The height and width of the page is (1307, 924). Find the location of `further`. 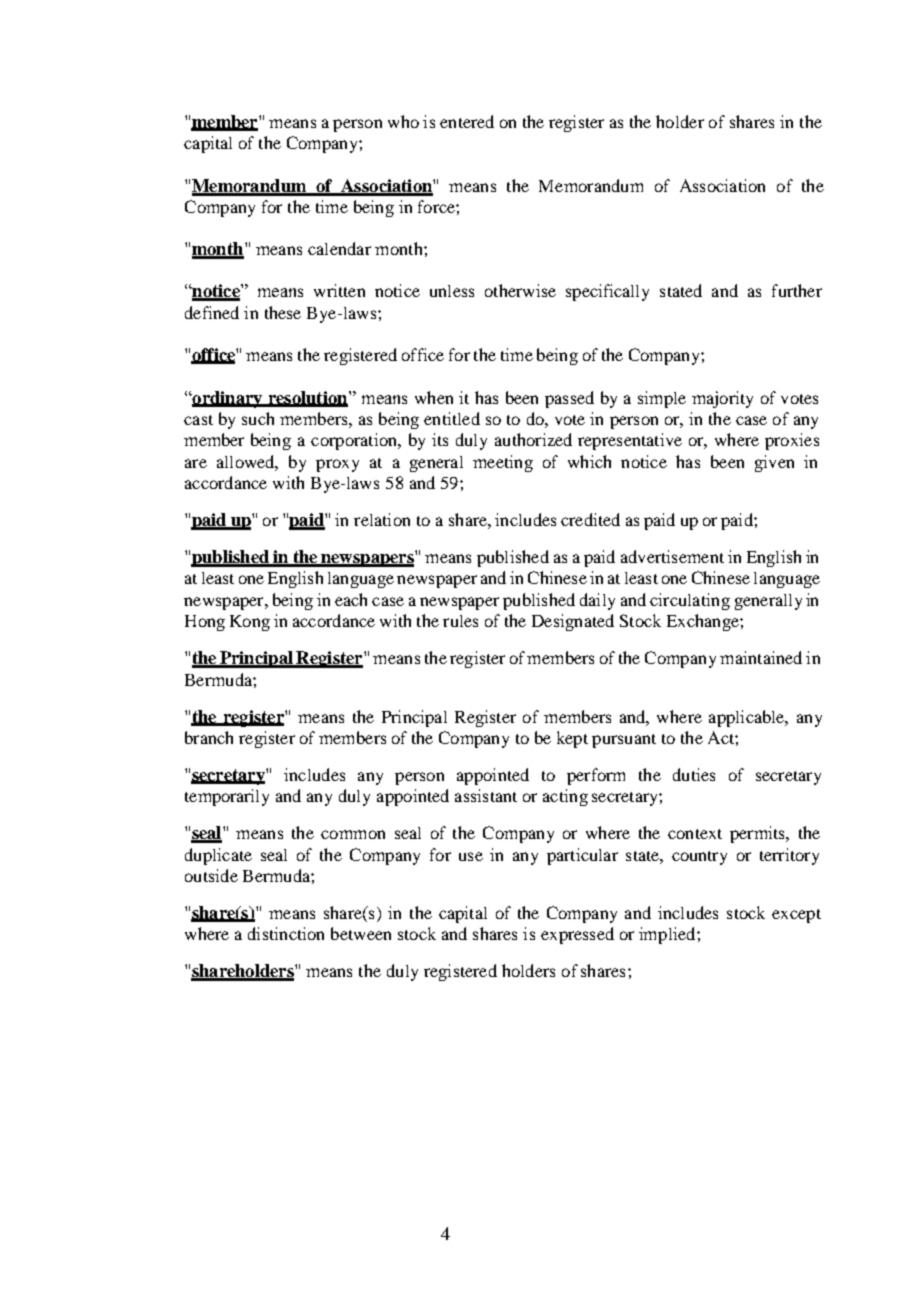

further is located at coordinates (797, 290).
